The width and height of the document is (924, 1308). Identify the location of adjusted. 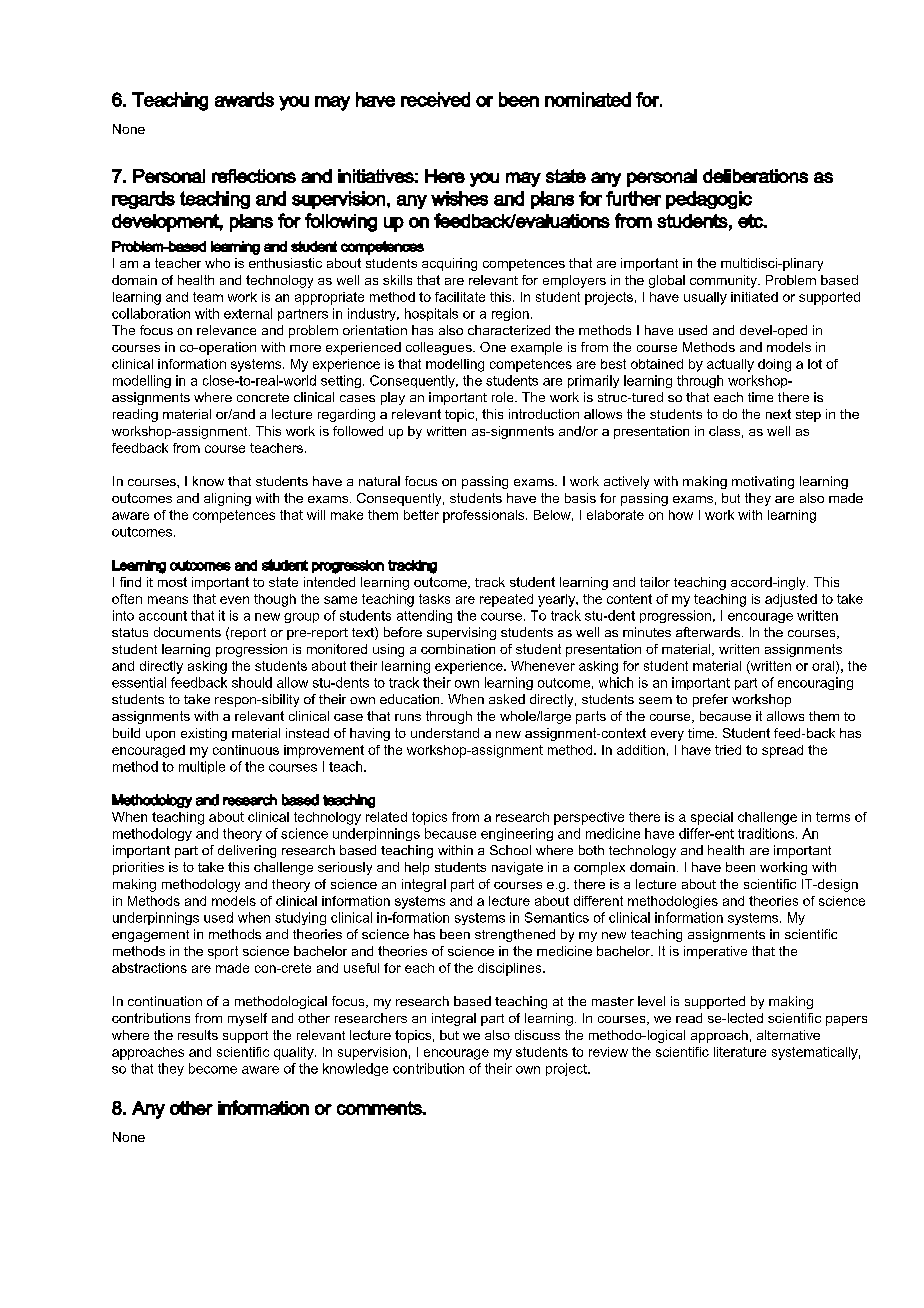
(791, 600).
